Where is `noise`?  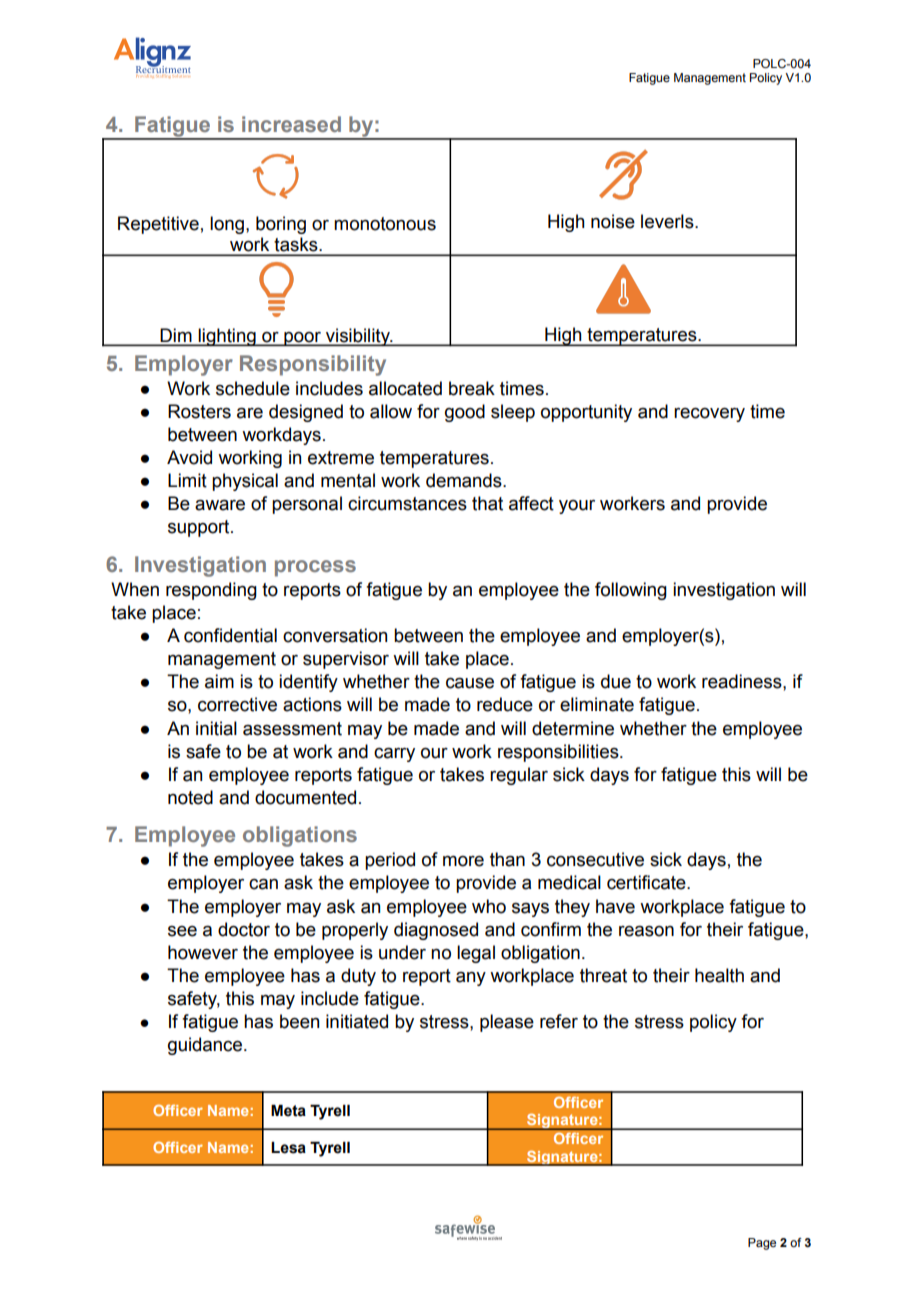 noise is located at coordinates (613, 221).
